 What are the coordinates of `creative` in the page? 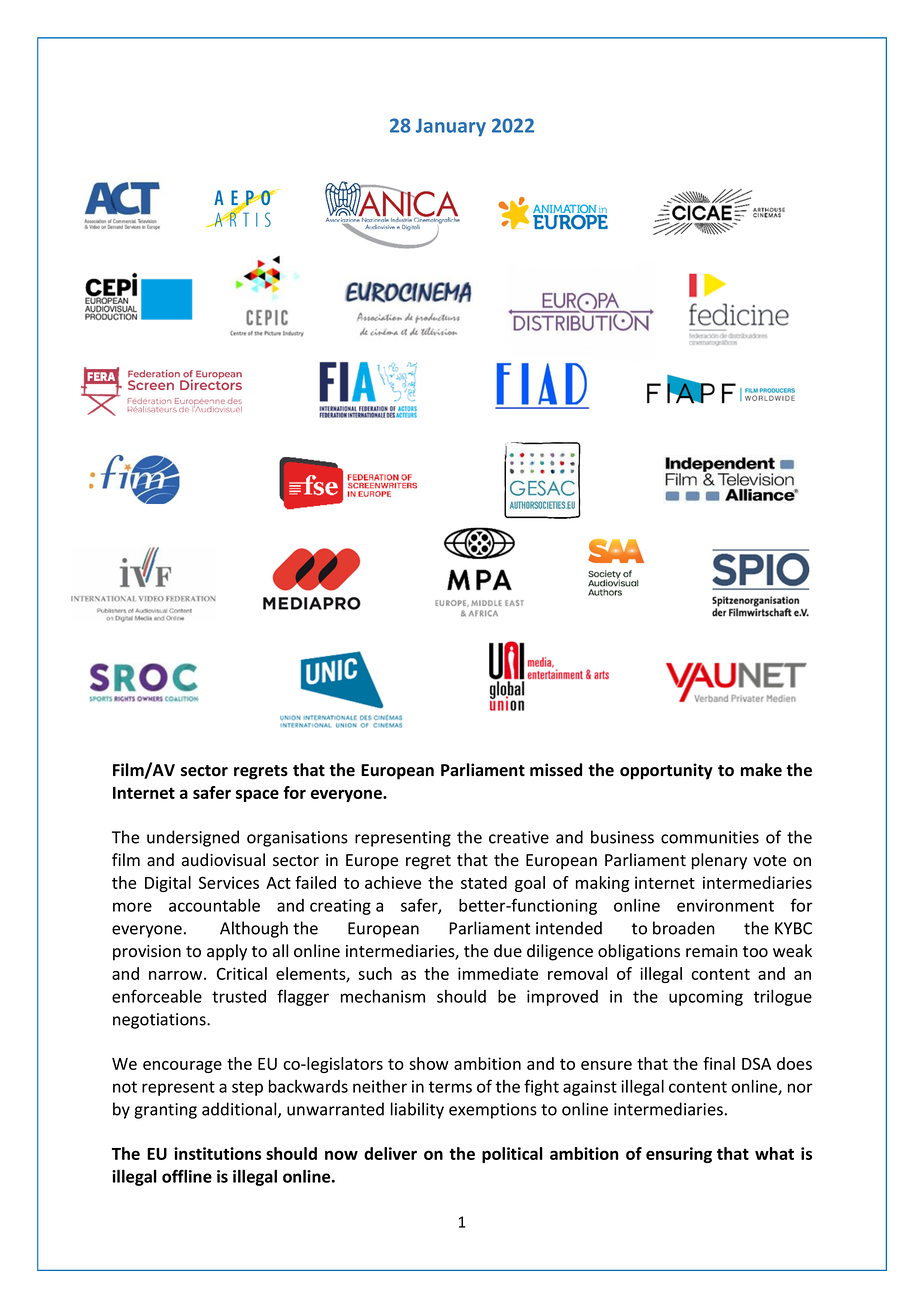 It's located at (519, 837).
